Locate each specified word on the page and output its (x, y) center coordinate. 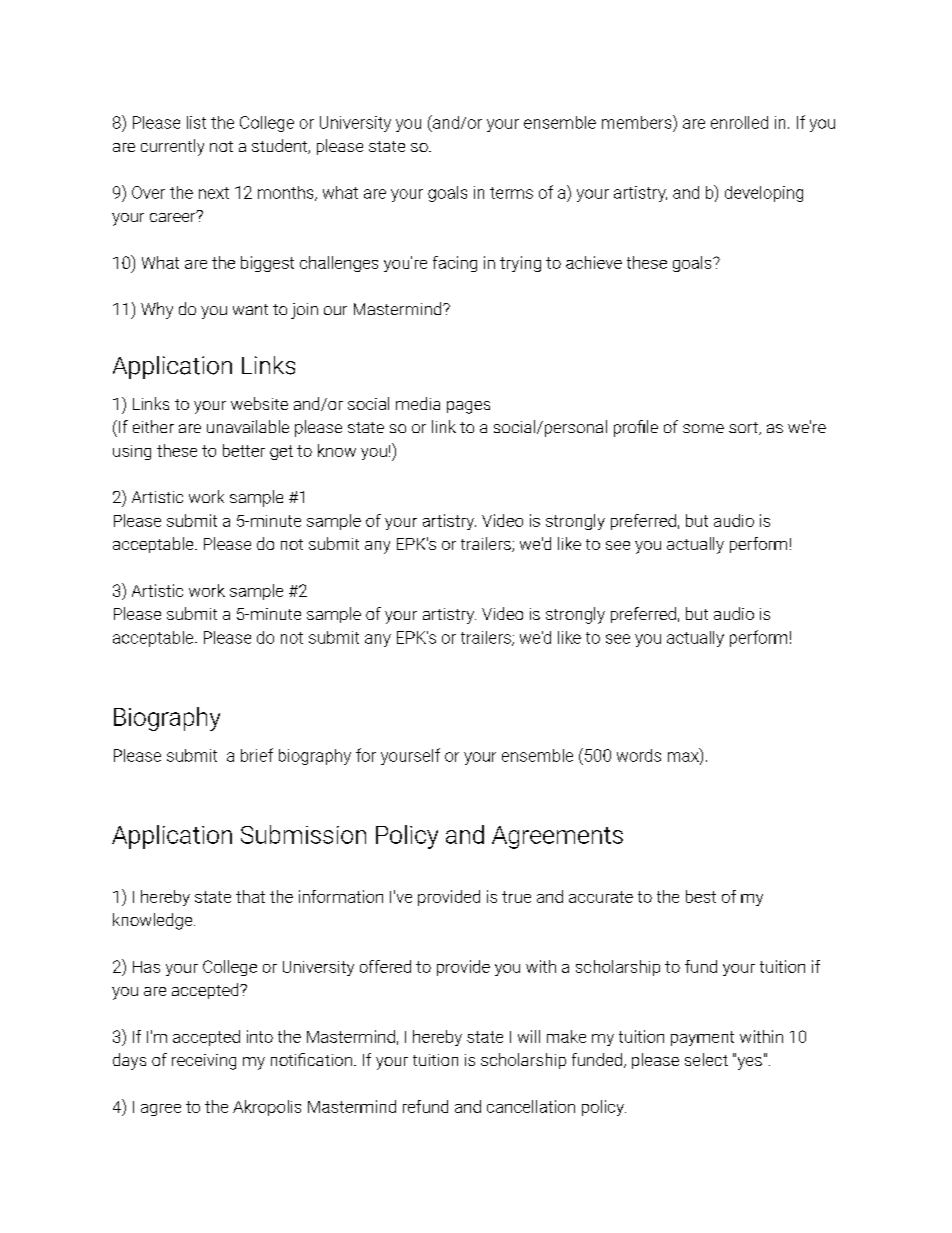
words (639, 755)
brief (257, 755)
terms (511, 193)
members (638, 122)
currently (172, 147)
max (684, 758)
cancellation (531, 1106)
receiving (204, 1062)
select (706, 1059)
